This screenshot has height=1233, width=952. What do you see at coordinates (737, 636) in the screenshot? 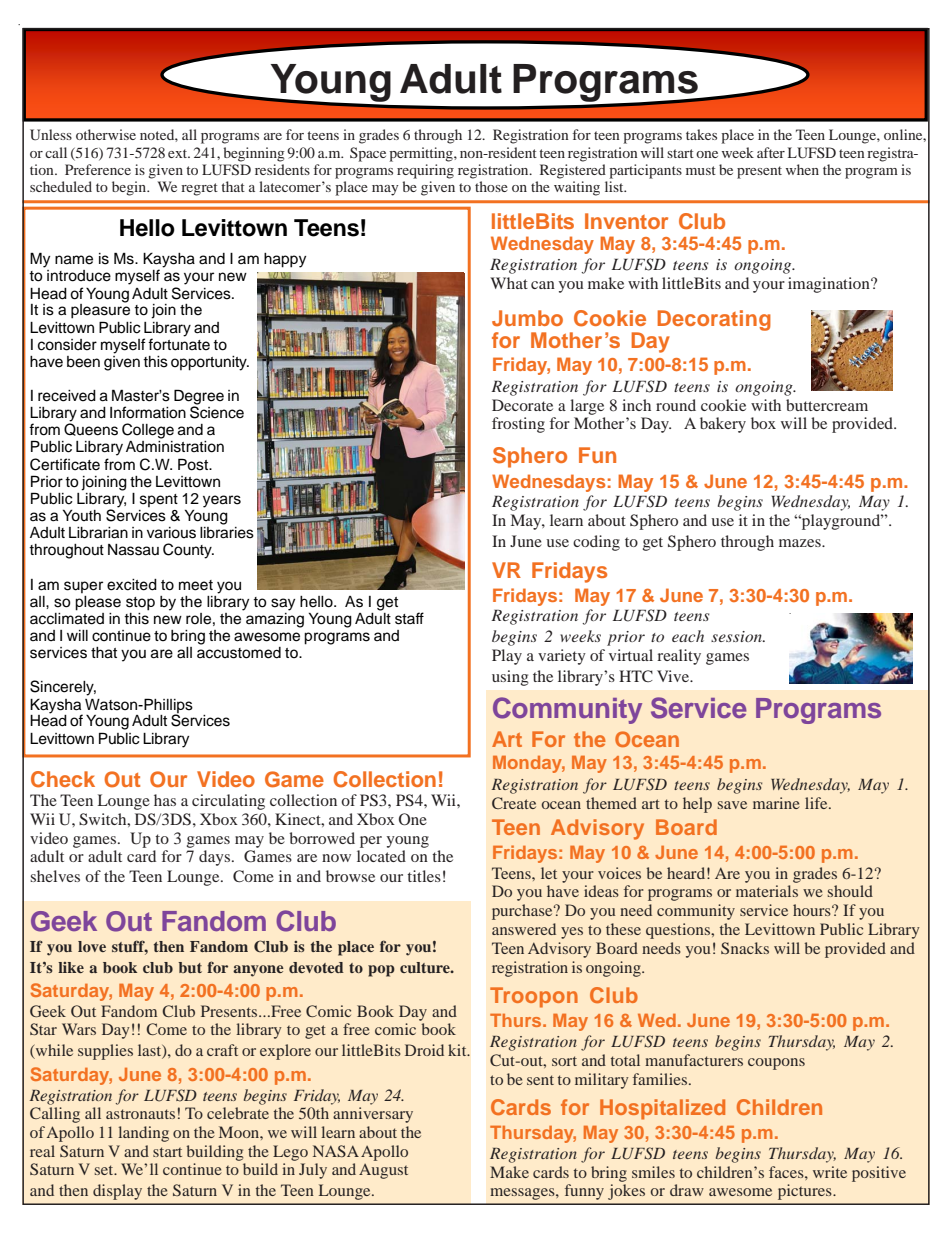
I see `session` at bounding box center [737, 636].
